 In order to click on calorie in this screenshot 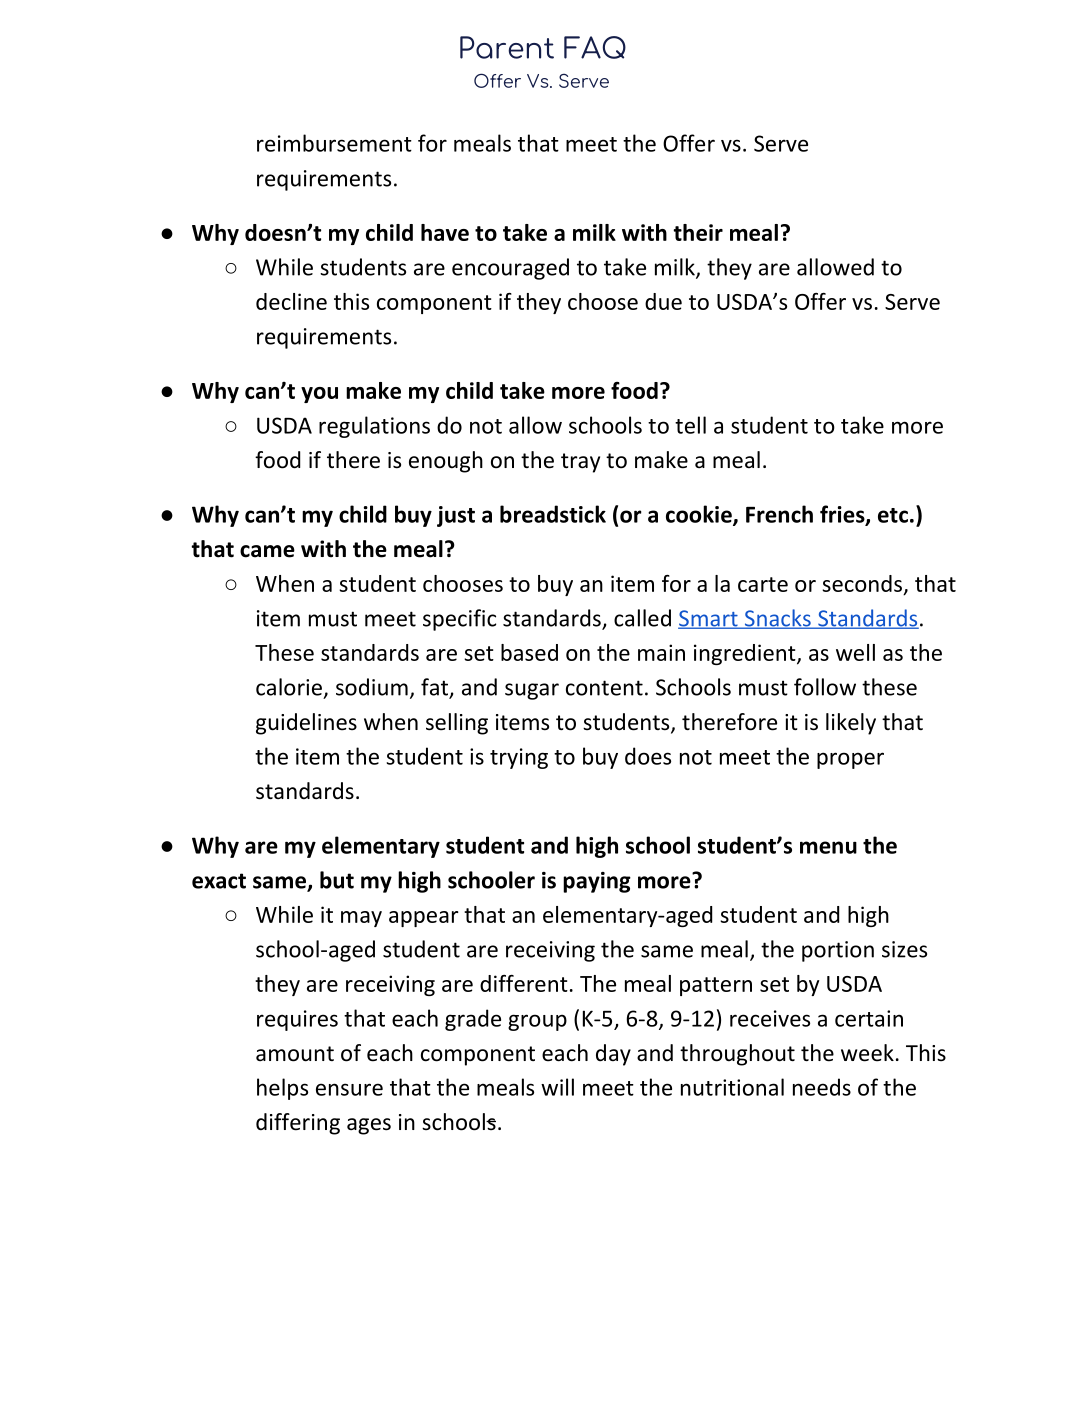, I will do `click(289, 687)`.
